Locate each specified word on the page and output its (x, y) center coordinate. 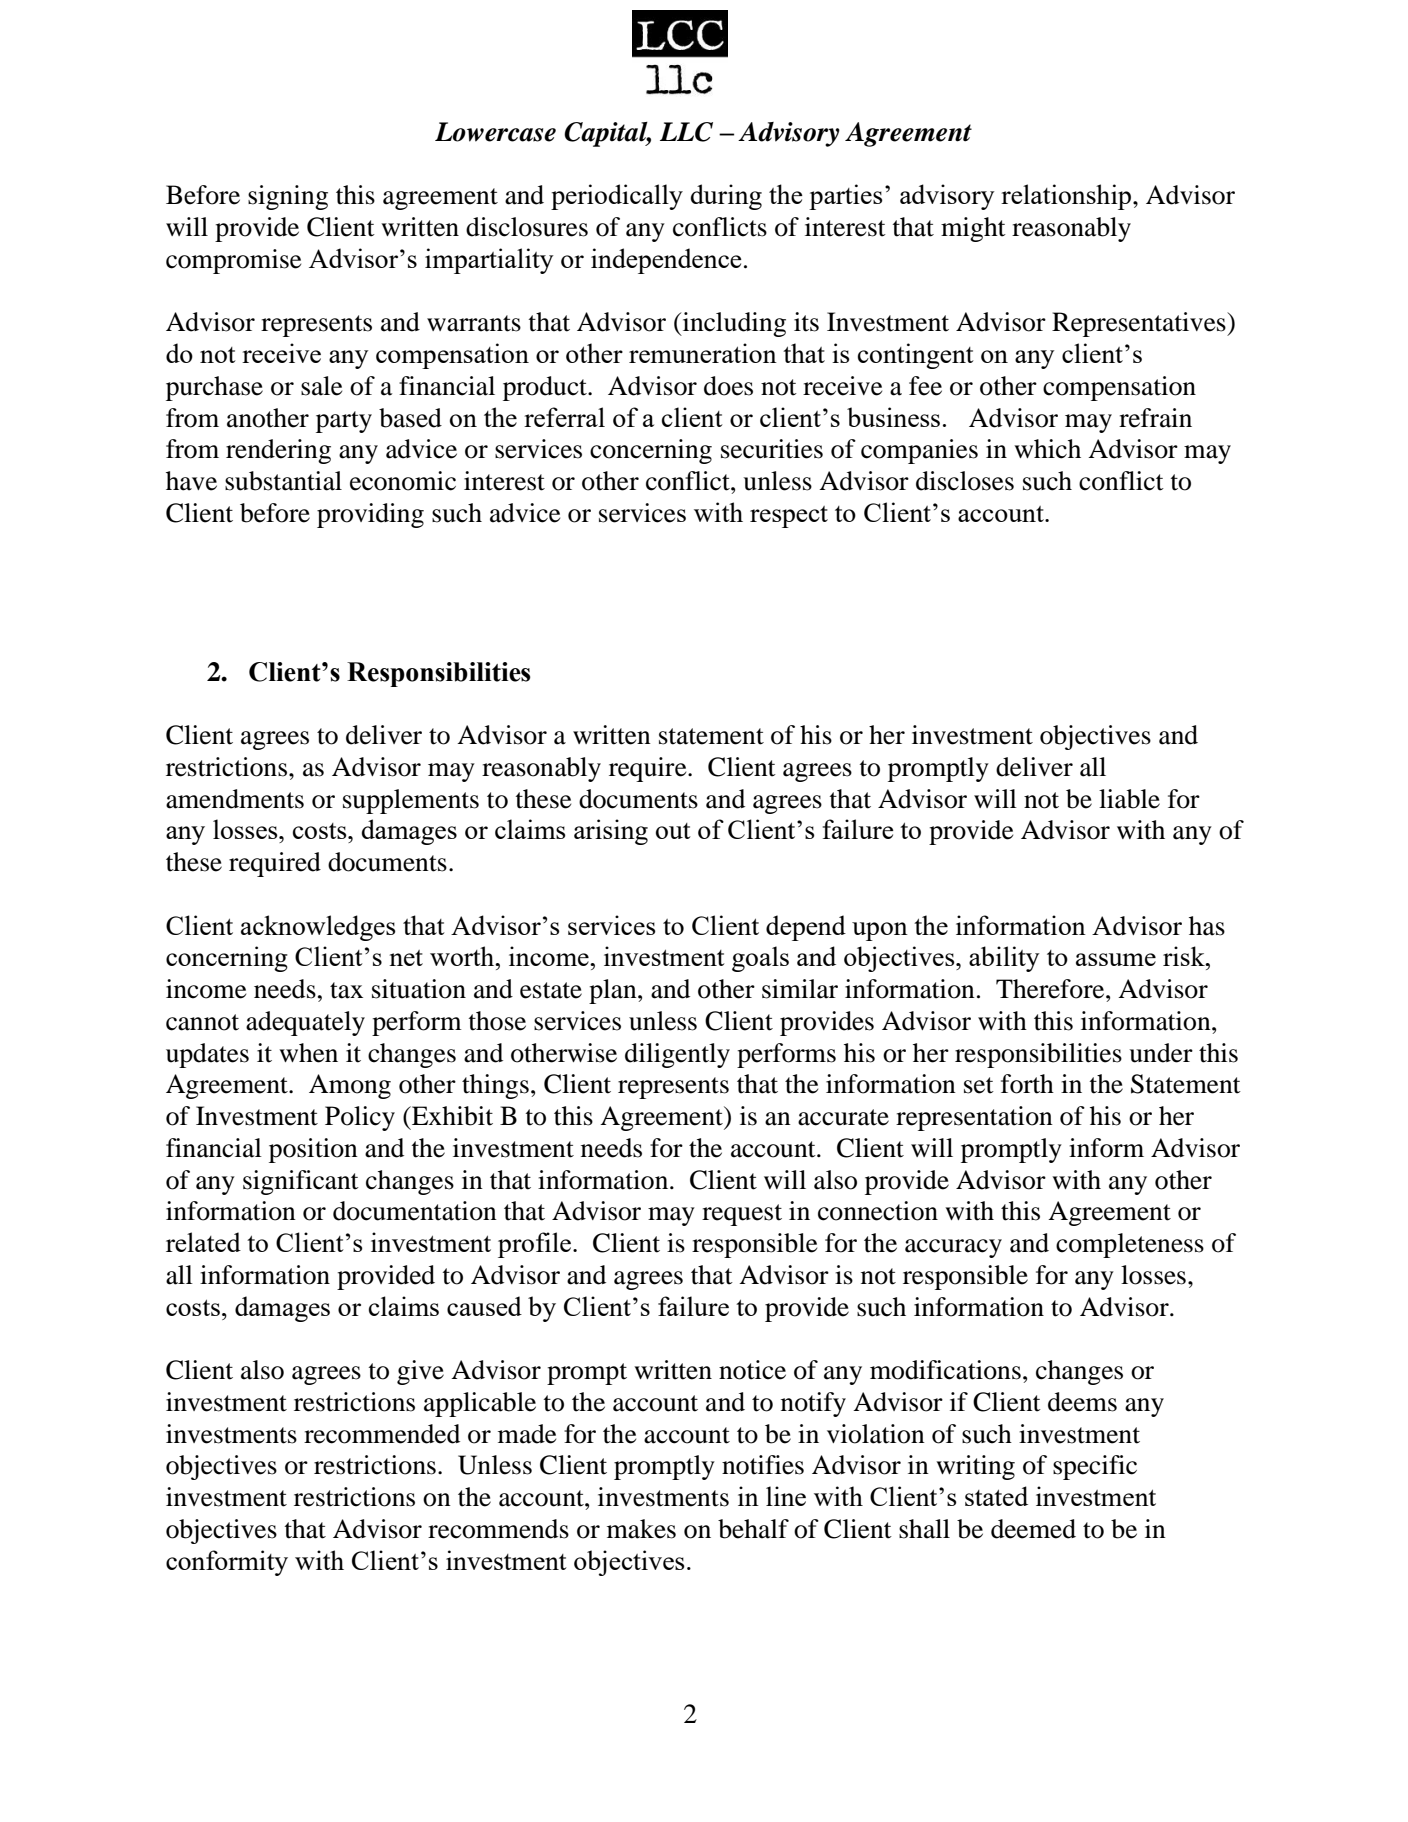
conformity (227, 1563)
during (726, 197)
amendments (235, 799)
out (673, 831)
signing (288, 197)
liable (1129, 799)
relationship (1066, 197)
